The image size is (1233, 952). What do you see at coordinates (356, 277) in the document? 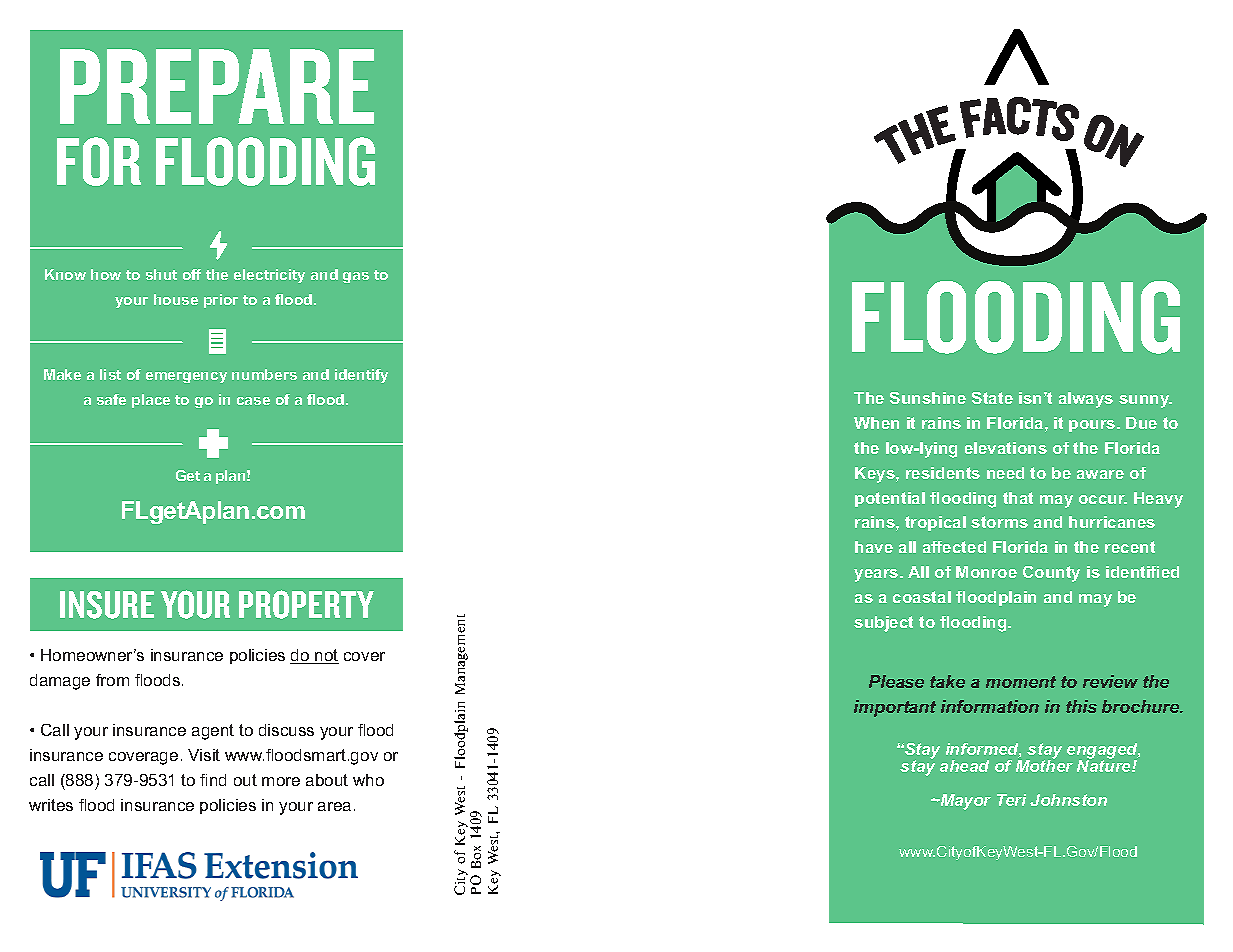
I see `gas` at bounding box center [356, 277].
